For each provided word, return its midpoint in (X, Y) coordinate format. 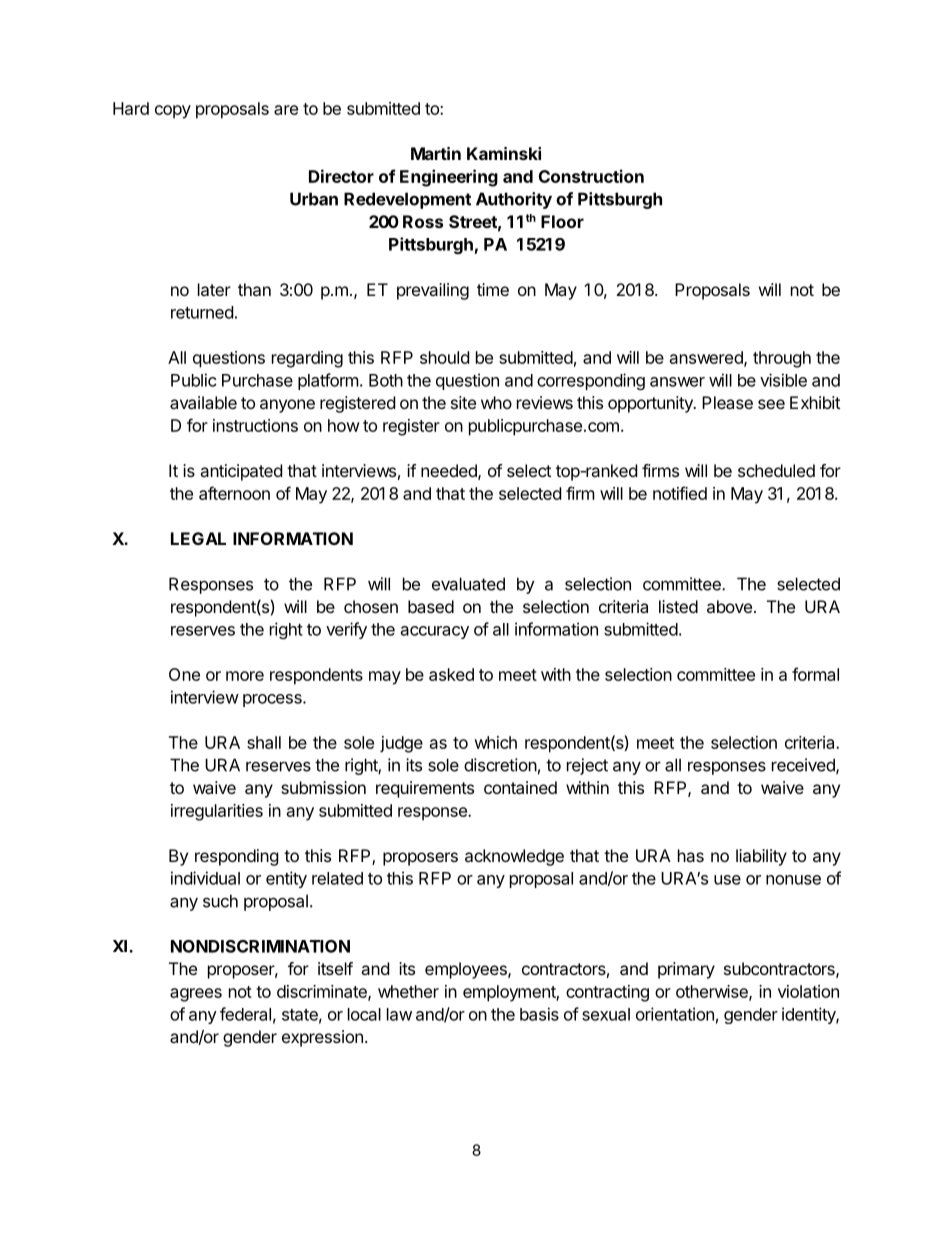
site (463, 402)
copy (173, 112)
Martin (436, 153)
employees (467, 970)
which (495, 742)
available (203, 402)
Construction (591, 176)
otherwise (713, 992)
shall (264, 742)
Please (727, 402)
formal (815, 674)
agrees (196, 995)
